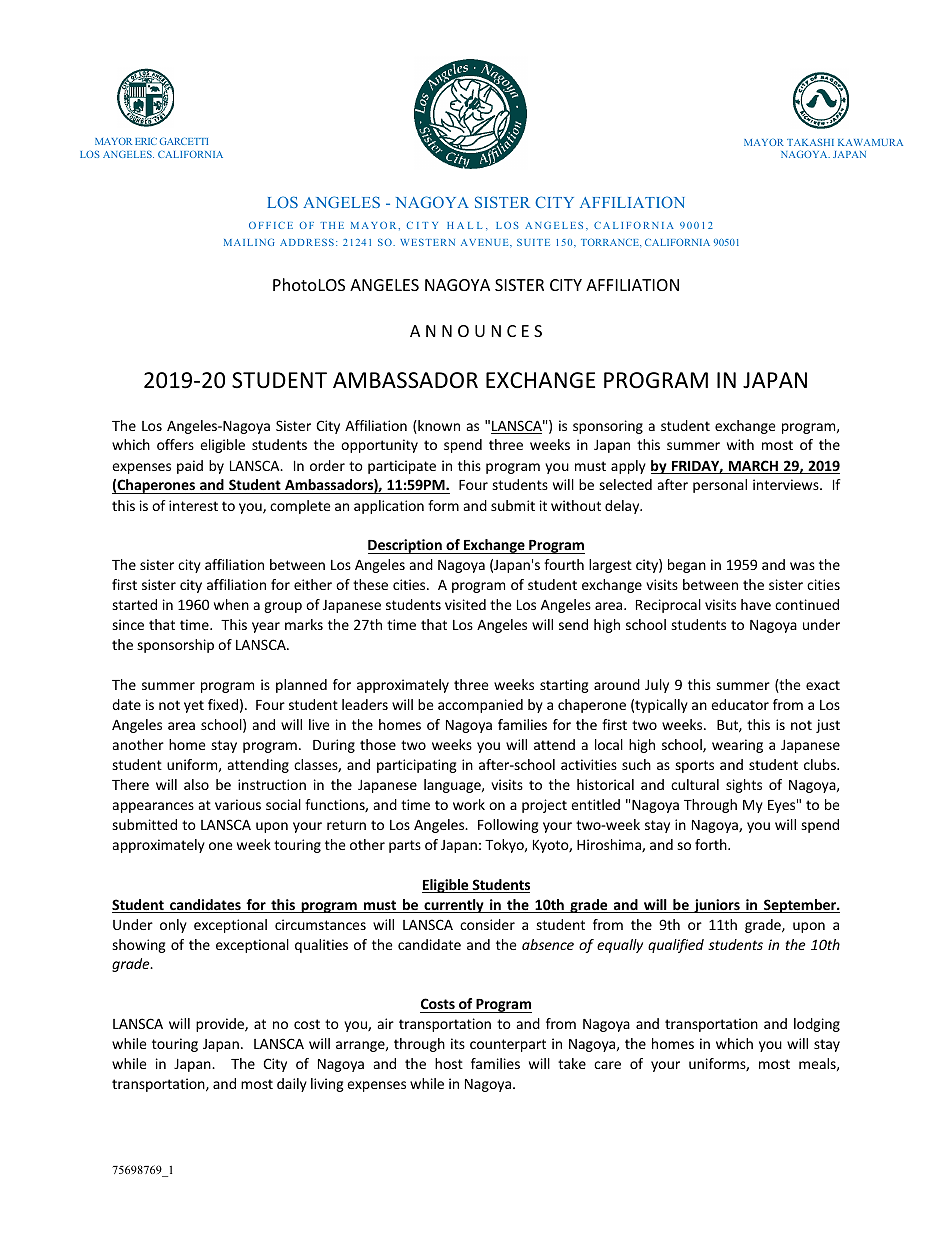 Image resolution: width=952 pixels, height=1233 pixels. I want to click on TAKASHI, so click(810, 142).
